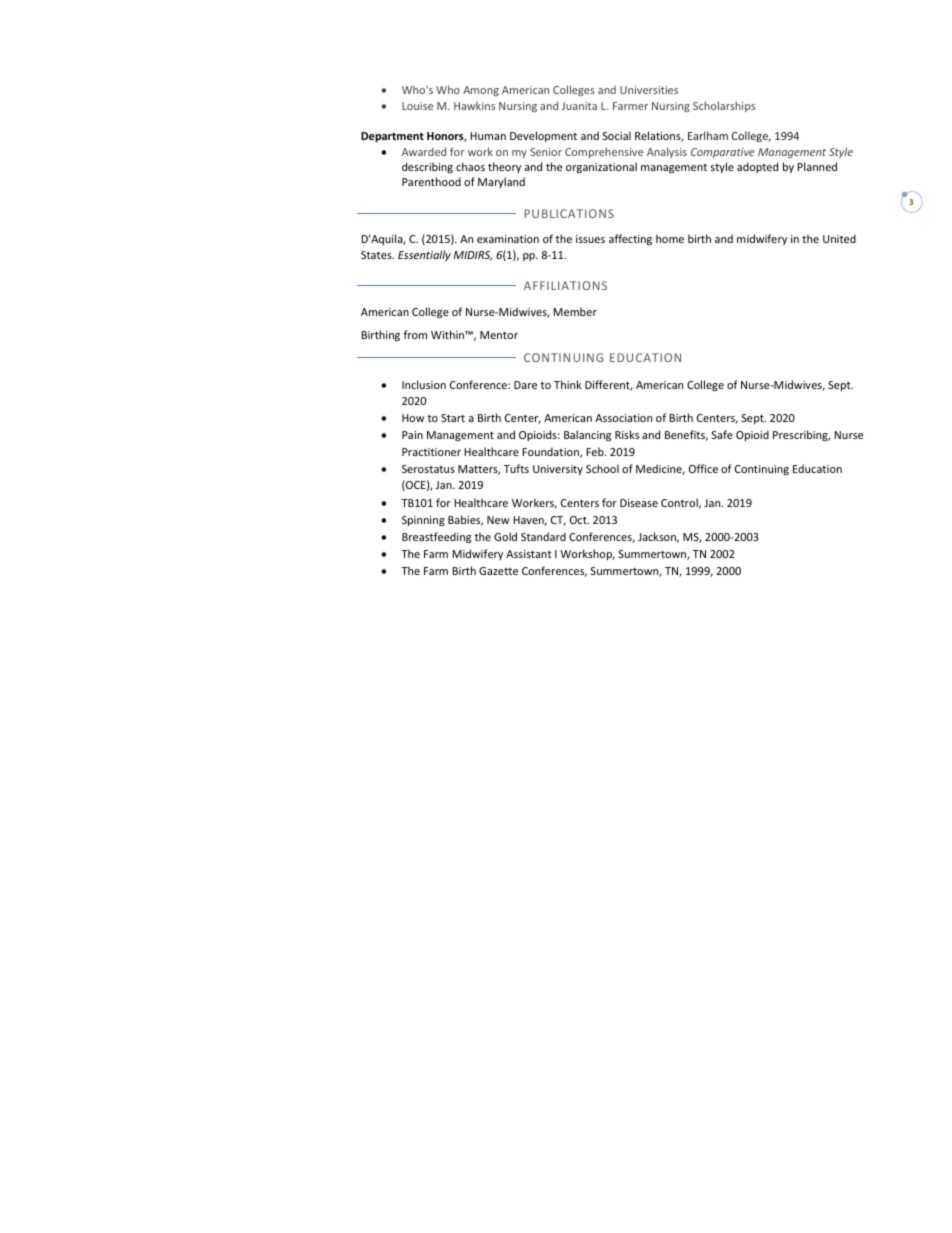 This screenshot has width=952, height=1233. I want to click on Safe, so click(722, 434).
